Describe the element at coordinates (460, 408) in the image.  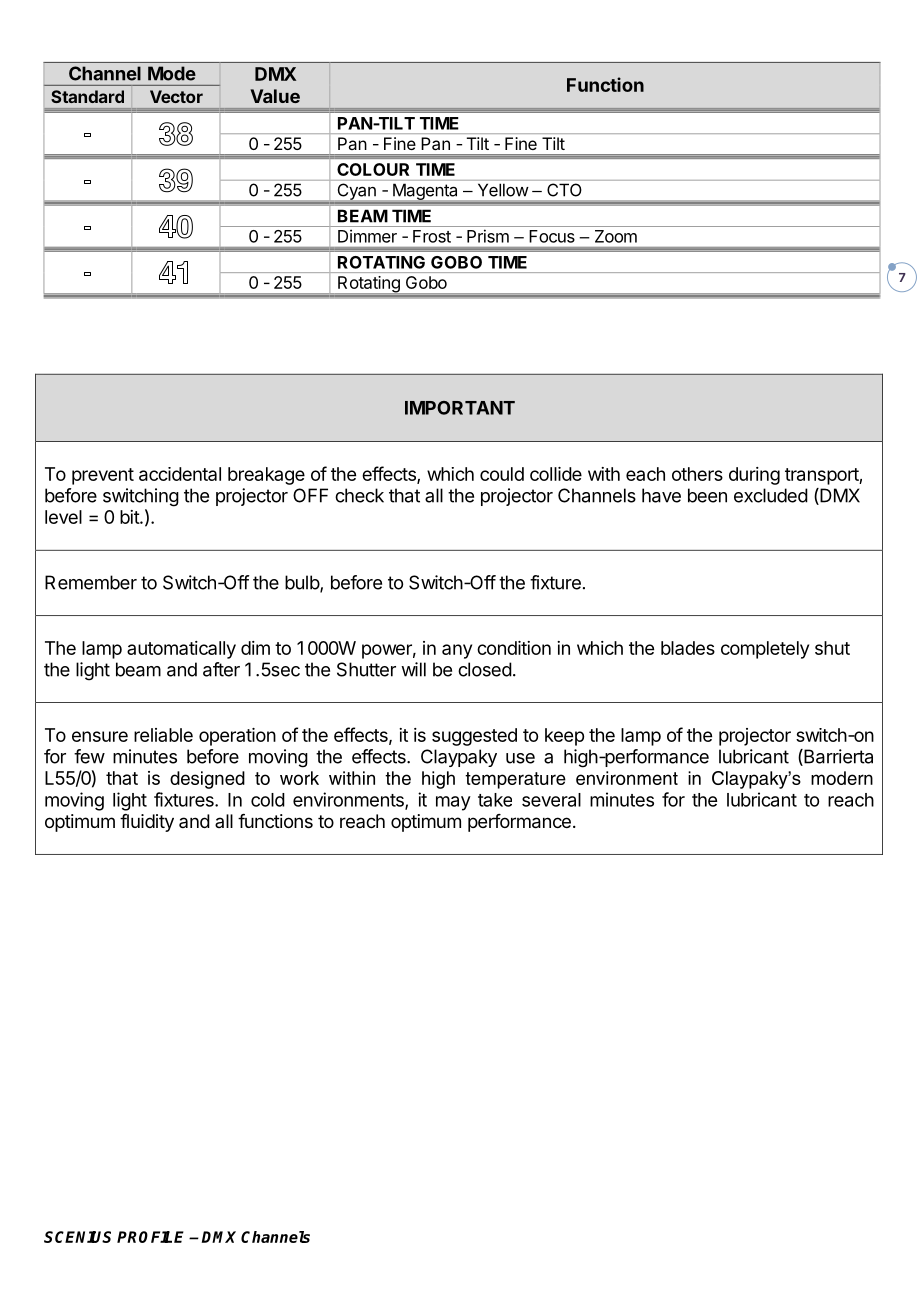
I see `IMPORTANT` at that location.
